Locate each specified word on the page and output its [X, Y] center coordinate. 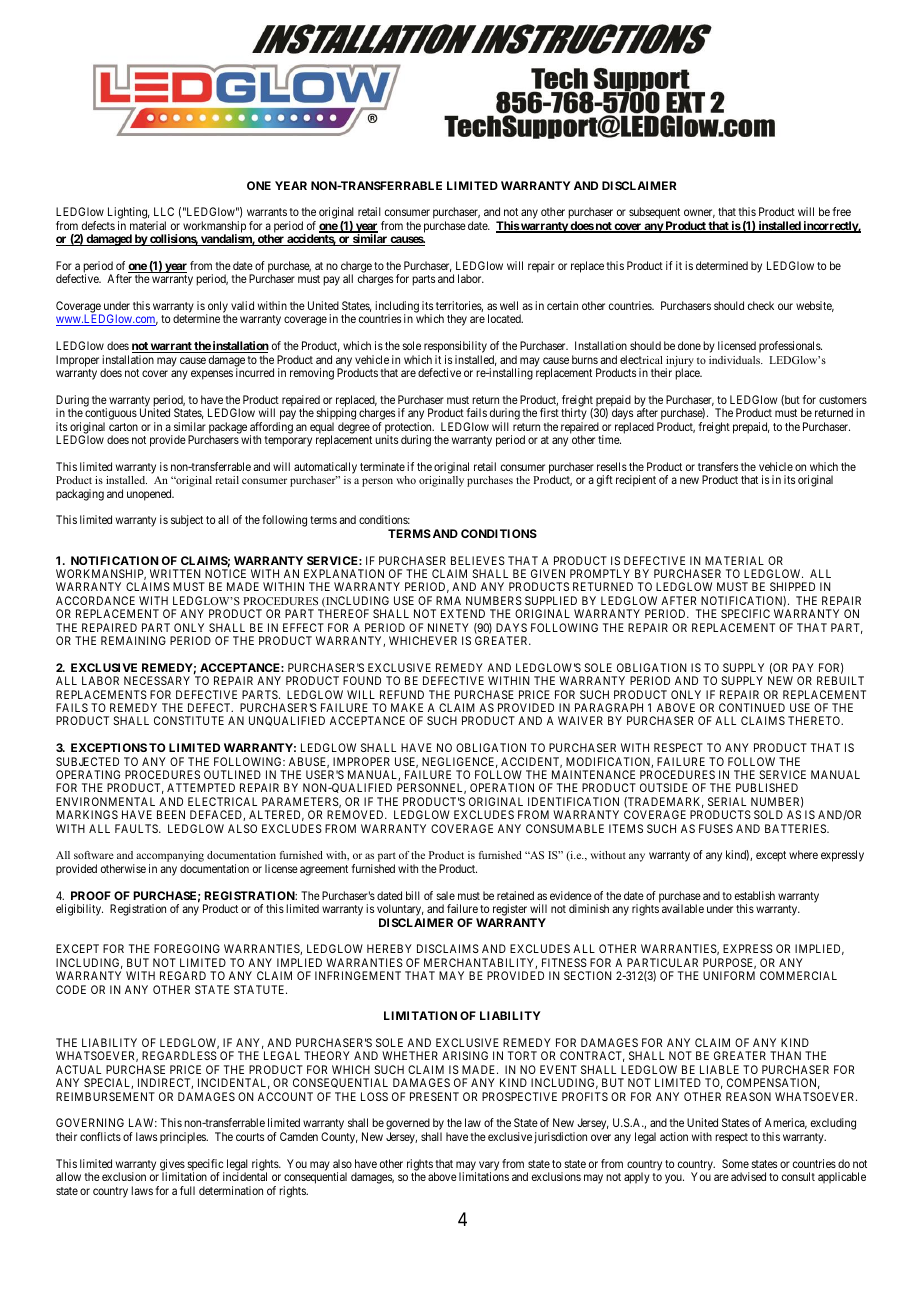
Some [735, 1163]
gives [172, 1166]
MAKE [407, 707]
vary [489, 1167]
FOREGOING [187, 948]
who [406, 480]
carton [123, 427]
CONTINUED [752, 707]
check [761, 305]
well [509, 305]
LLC [164, 211]
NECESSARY [157, 680]
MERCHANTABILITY [480, 963]
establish [755, 895]
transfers [718, 466]
